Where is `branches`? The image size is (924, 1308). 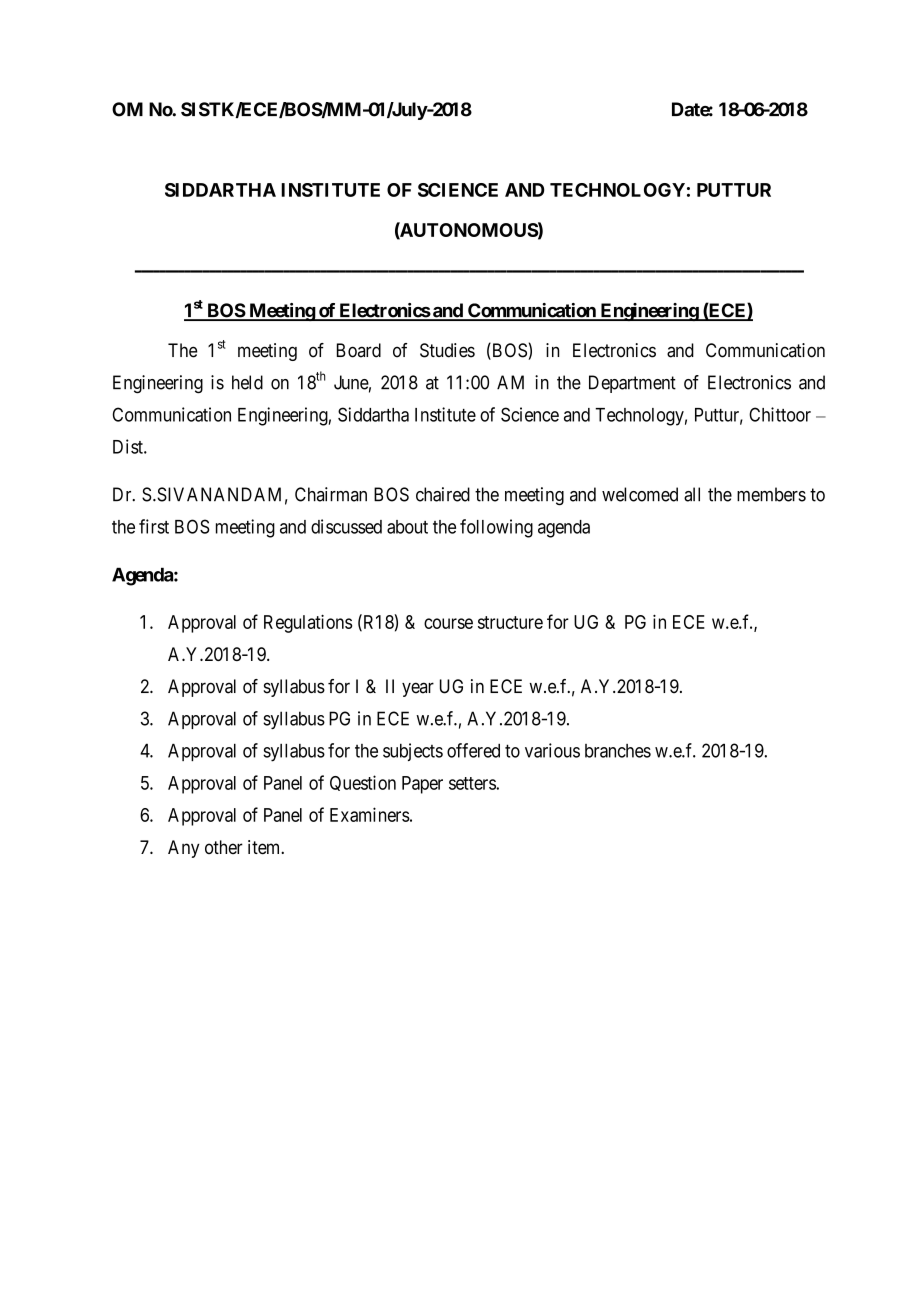
branches is located at coordinates (618, 751).
